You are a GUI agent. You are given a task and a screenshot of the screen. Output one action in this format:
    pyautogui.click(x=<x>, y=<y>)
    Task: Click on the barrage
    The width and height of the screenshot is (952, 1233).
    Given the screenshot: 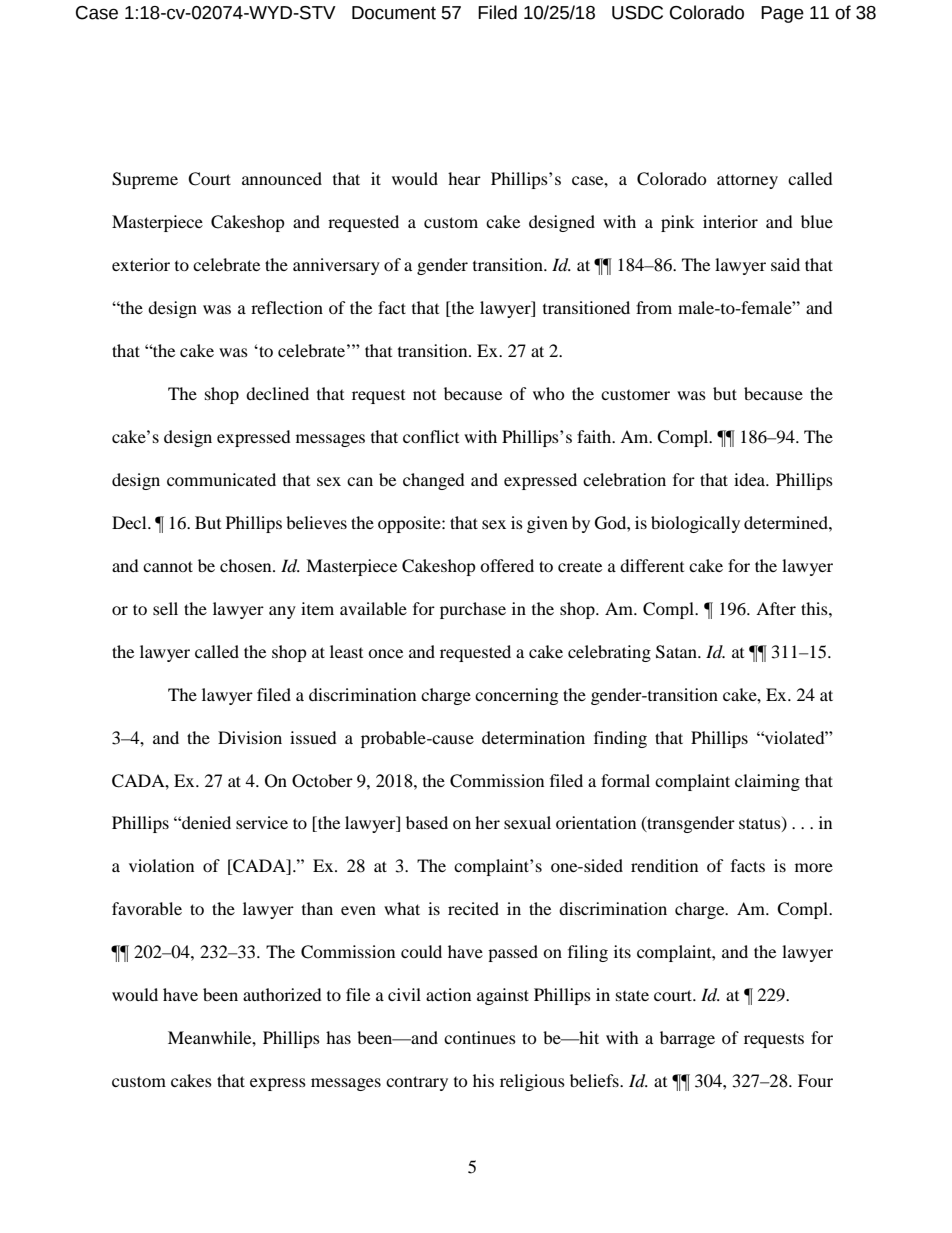 What is the action you would take?
    pyautogui.click(x=687, y=1039)
